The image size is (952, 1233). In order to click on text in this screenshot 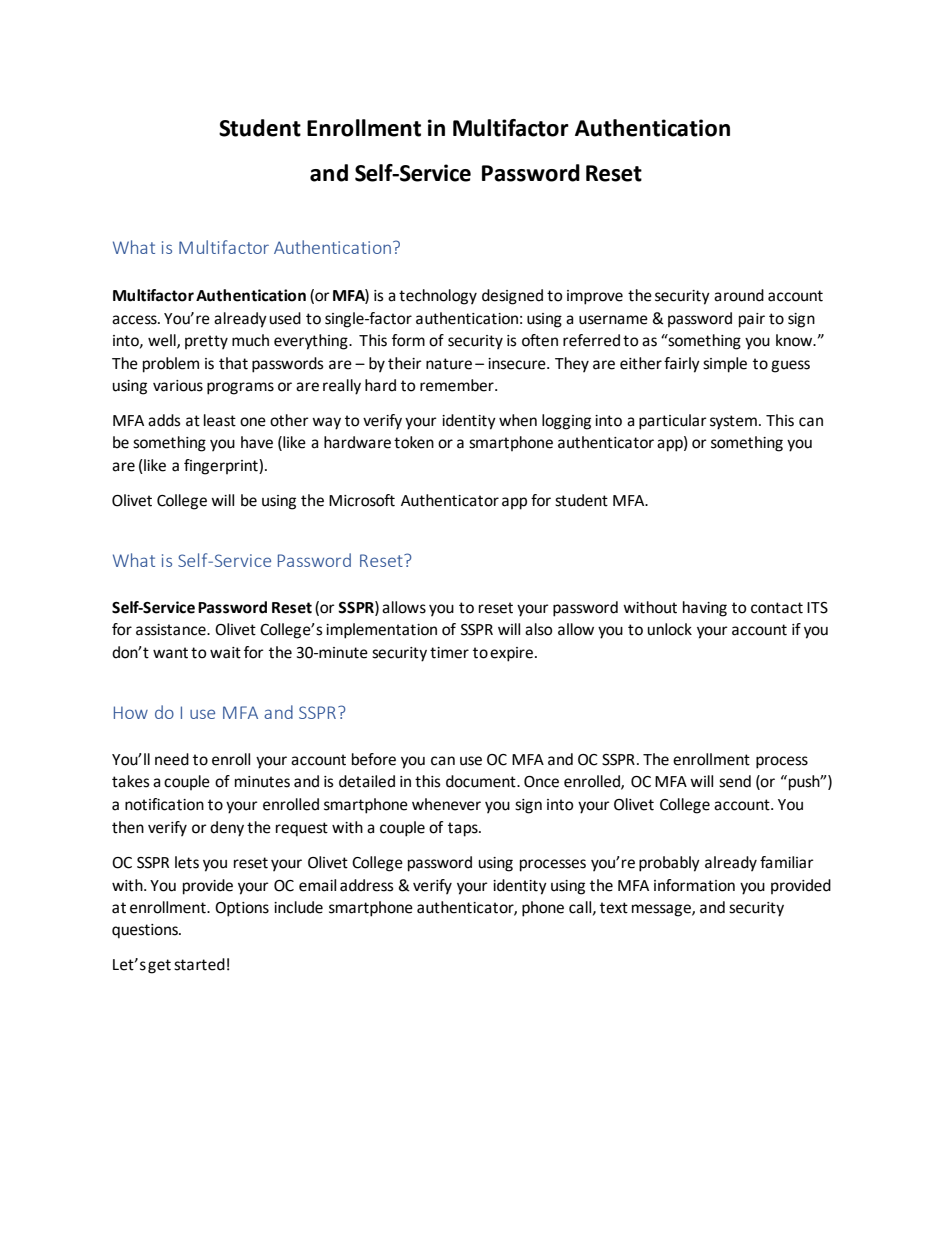, I will do `click(614, 908)`.
